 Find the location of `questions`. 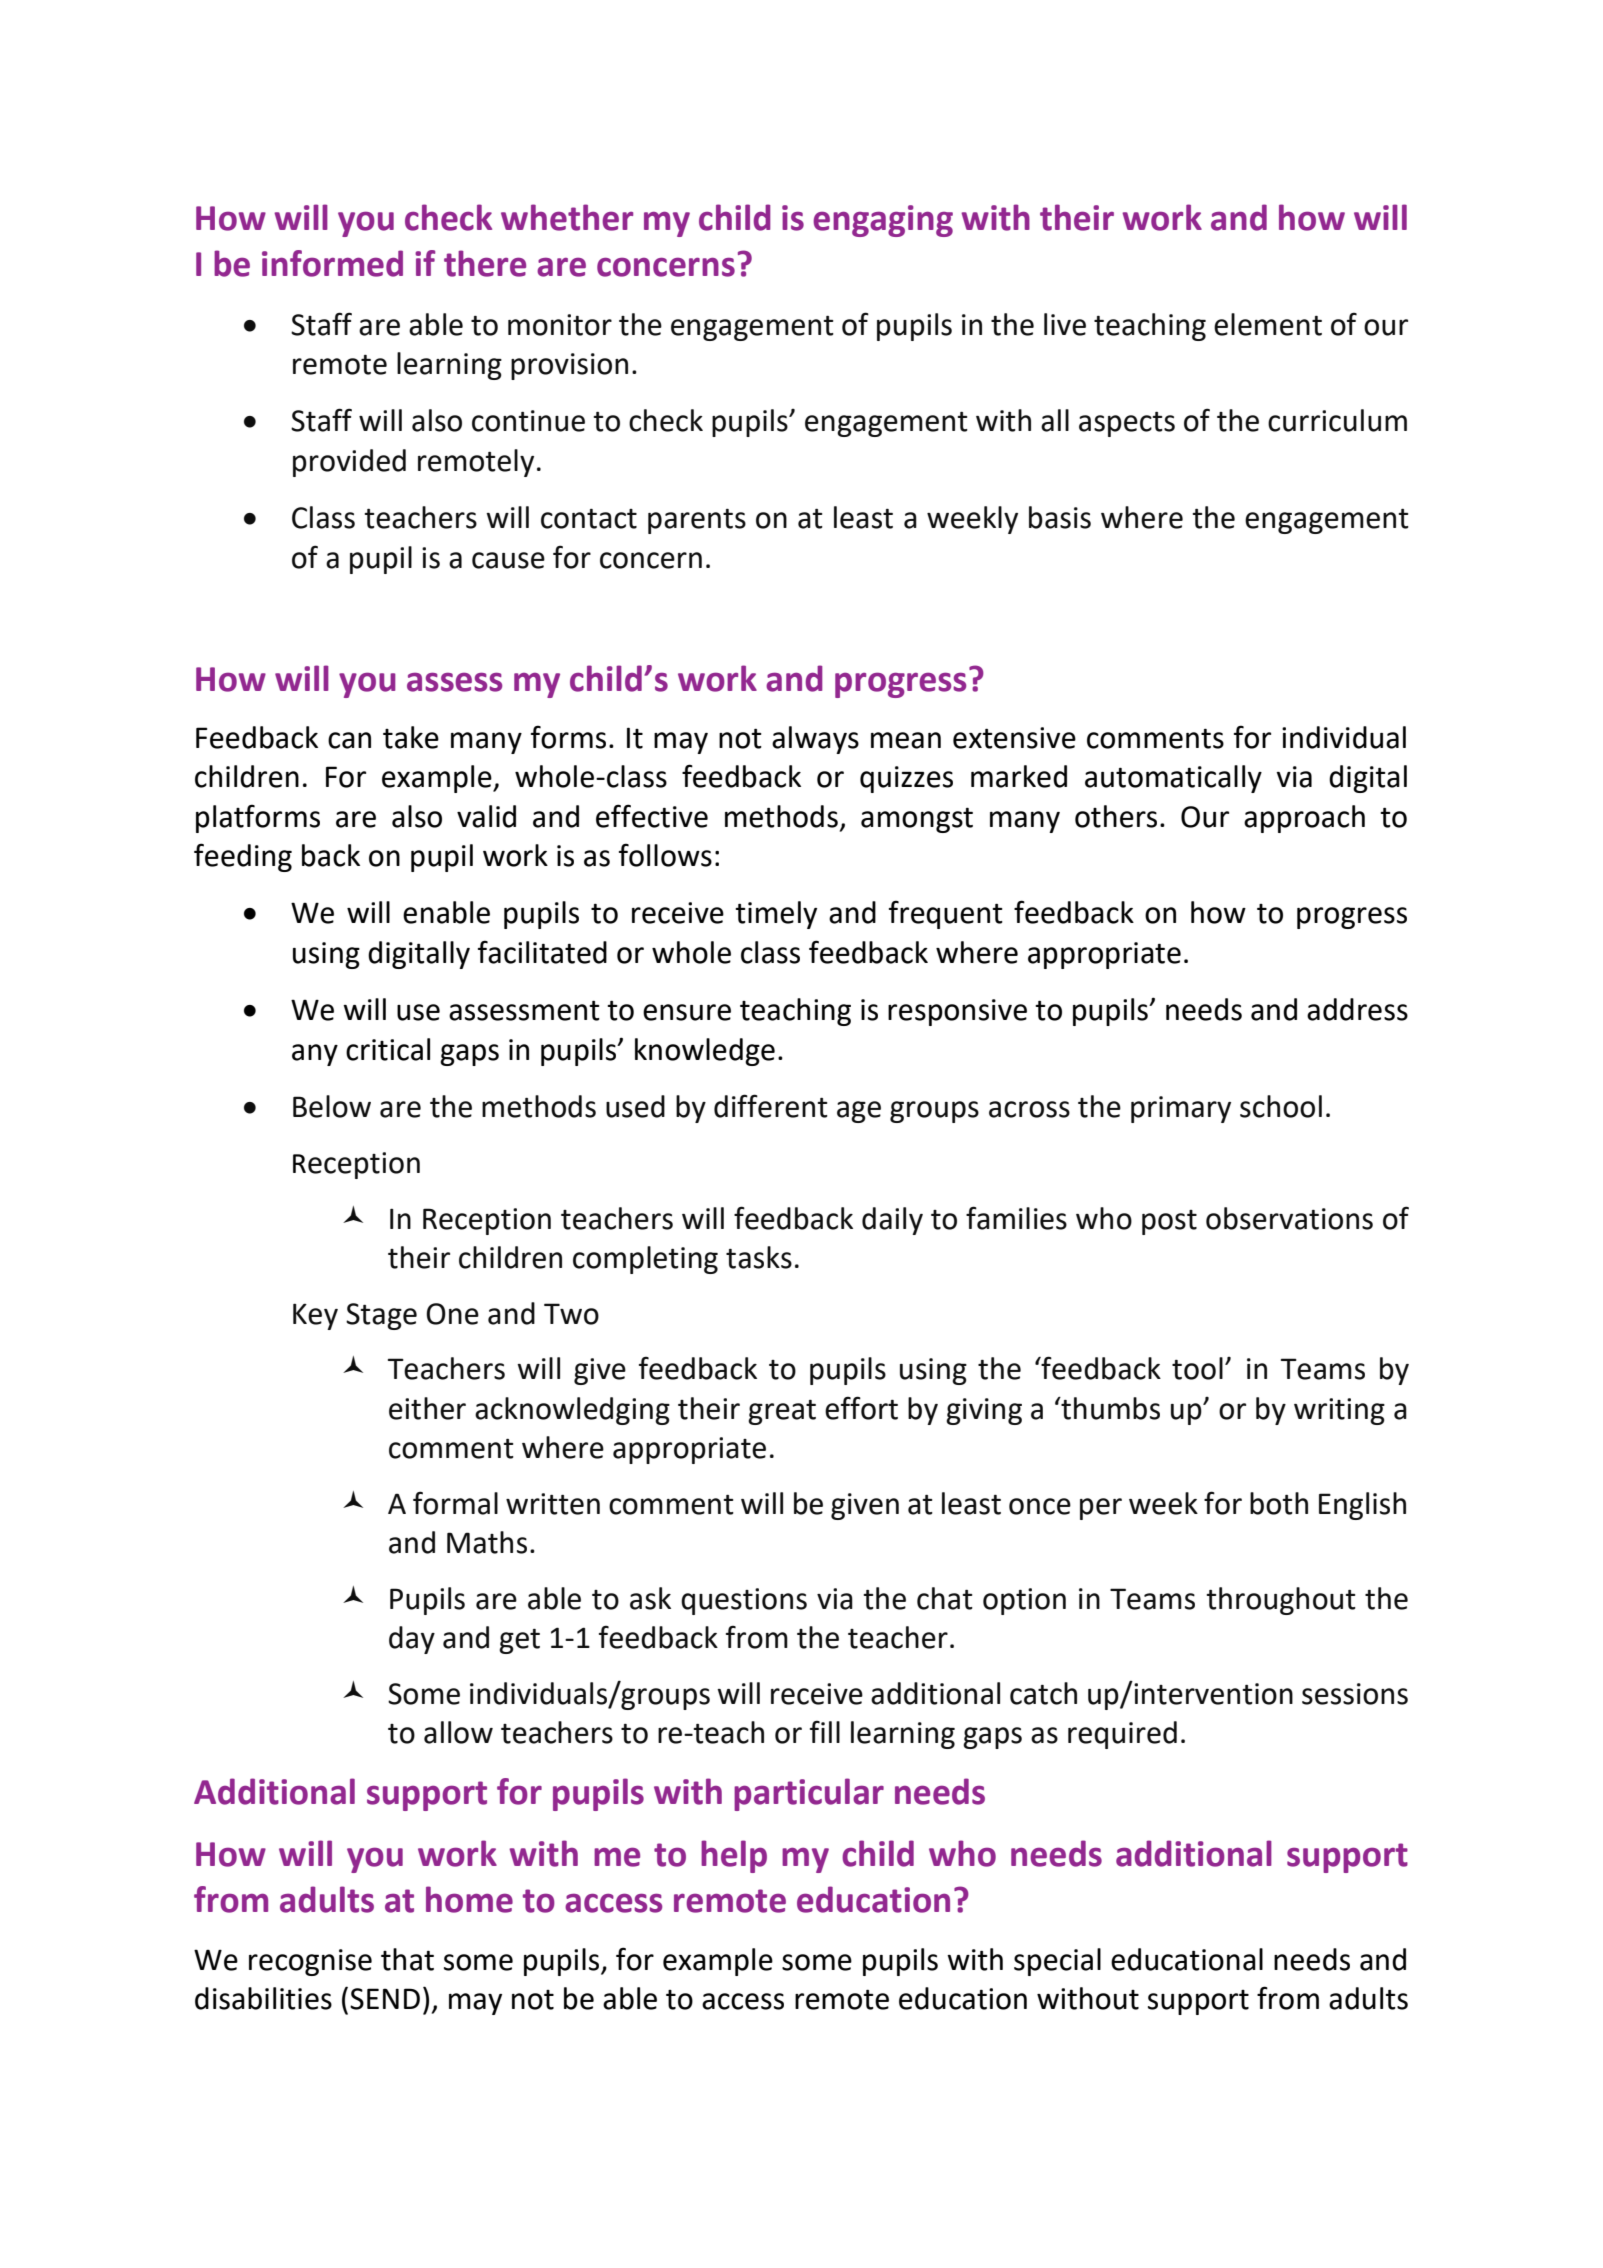

questions is located at coordinates (744, 1601).
